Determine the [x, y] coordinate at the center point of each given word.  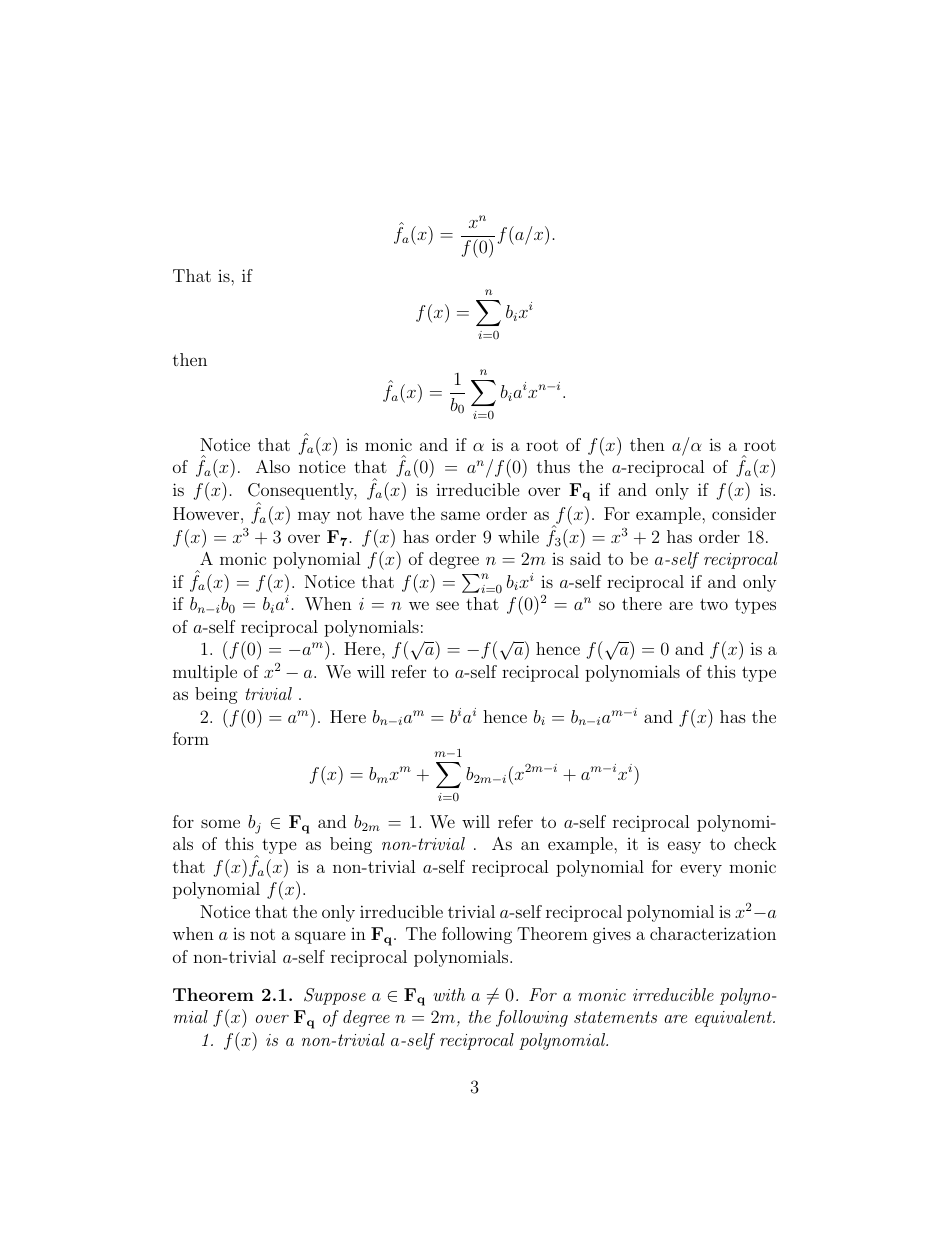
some [220, 823]
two [714, 604]
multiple [205, 673]
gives [612, 936]
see [447, 605]
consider [744, 513]
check [755, 843]
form [191, 738]
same [460, 515]
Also [273, 466]
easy [684, 847]
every [701, 870]
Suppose [335, 996]
